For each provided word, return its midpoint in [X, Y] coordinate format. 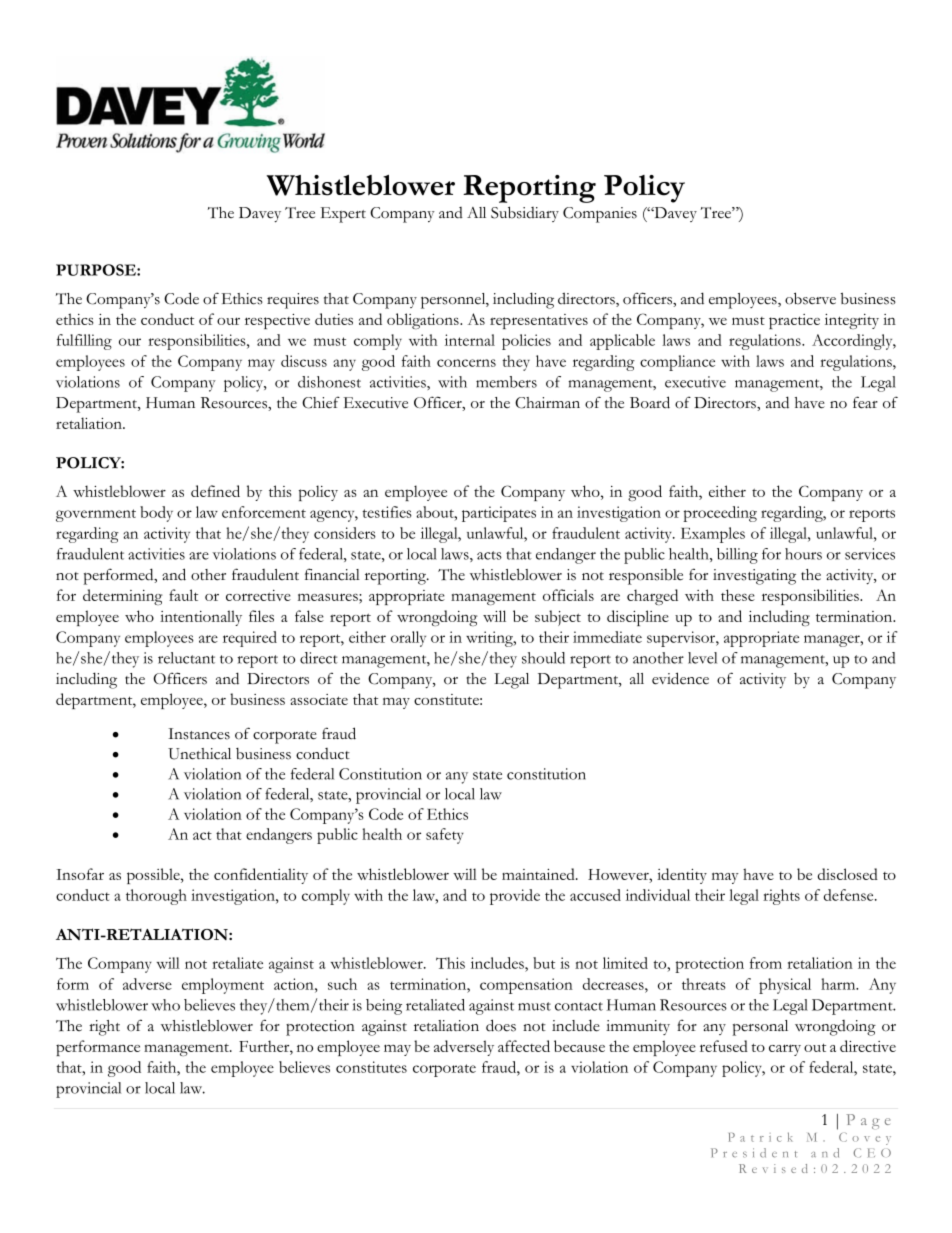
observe [810, 298]
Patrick [761, 1137]
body [156, 514]
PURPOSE [97, 270]
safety [445, 836]
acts [489, 555]
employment [223, 986]
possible [154, 876]
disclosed [848, 874]
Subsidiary [525, 214]
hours [803, 554]
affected [524, 1046]
